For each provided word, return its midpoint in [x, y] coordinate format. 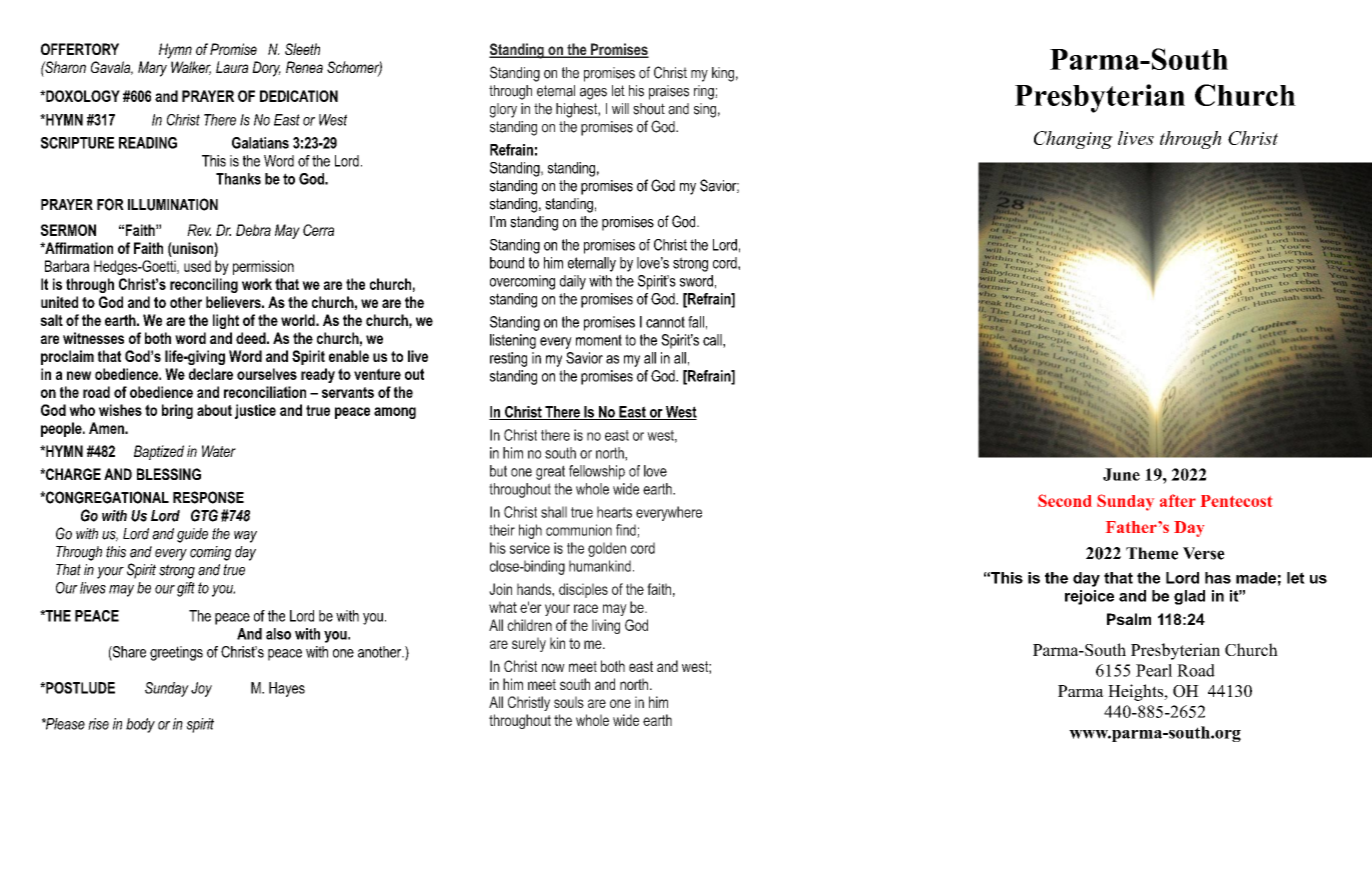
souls [569, 702]
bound [507, 263]
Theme [1152, 553]
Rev [199, 230]
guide [192, 535]
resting [508, 359]
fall [696, 322]
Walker [191, 68]
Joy [201, 689]
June [1121, 474]
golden [607, 549]
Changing [1073, 140]
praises [669, 92]
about [214, 410]
